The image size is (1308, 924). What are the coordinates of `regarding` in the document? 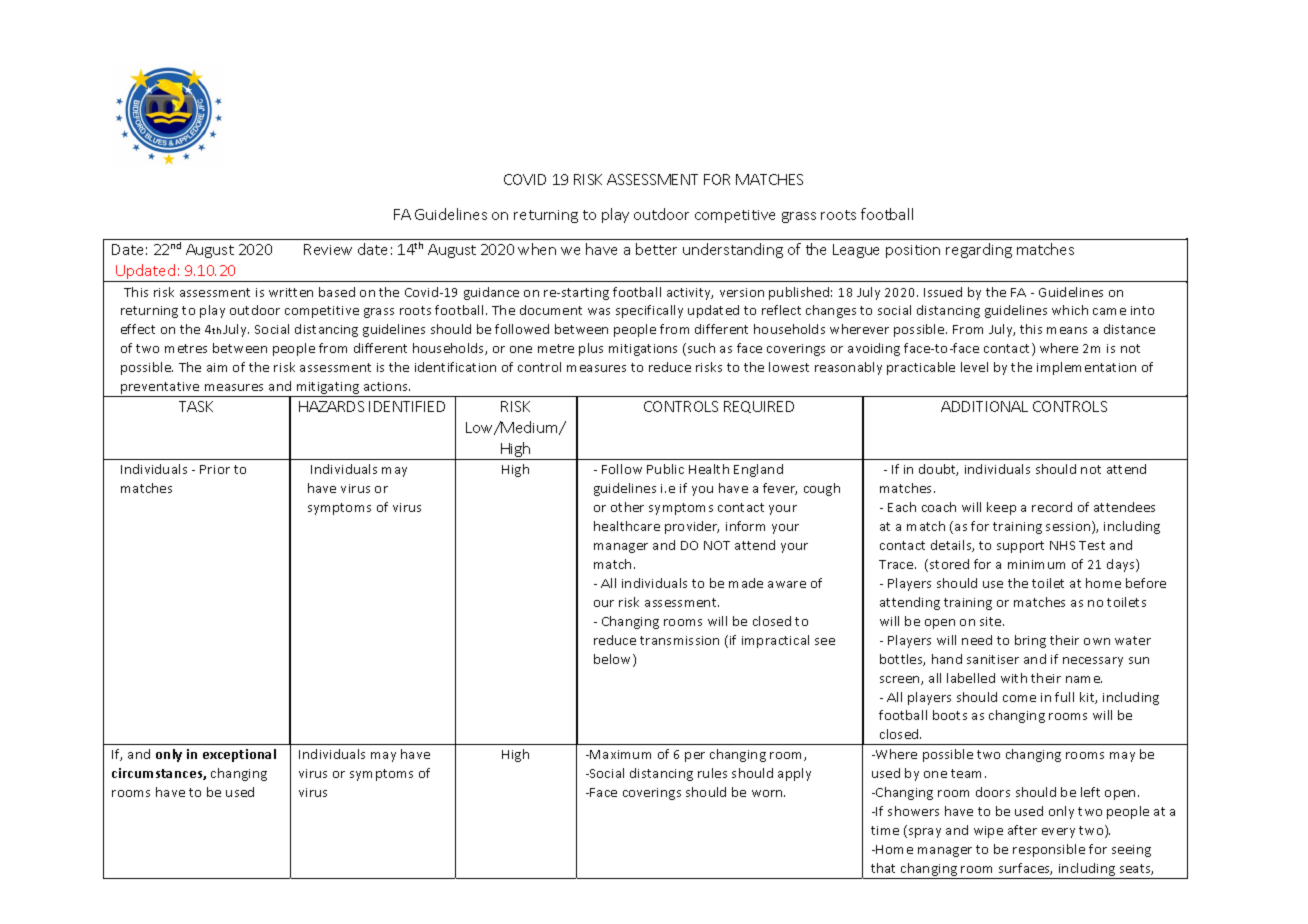 It's located at (979, 250).
